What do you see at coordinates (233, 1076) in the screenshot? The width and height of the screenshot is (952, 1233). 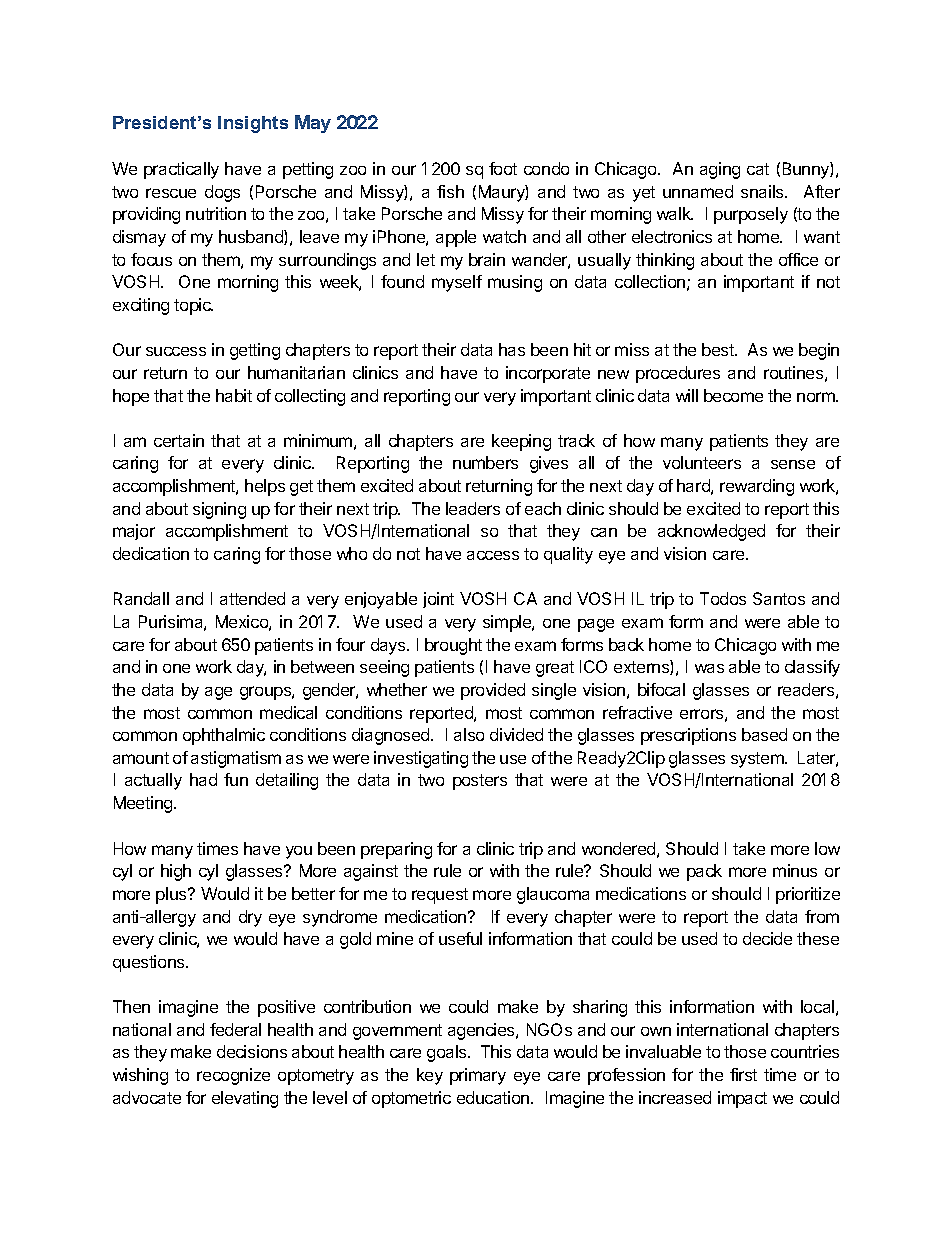 I see `recognize` at bounding box center [233, 1076].
